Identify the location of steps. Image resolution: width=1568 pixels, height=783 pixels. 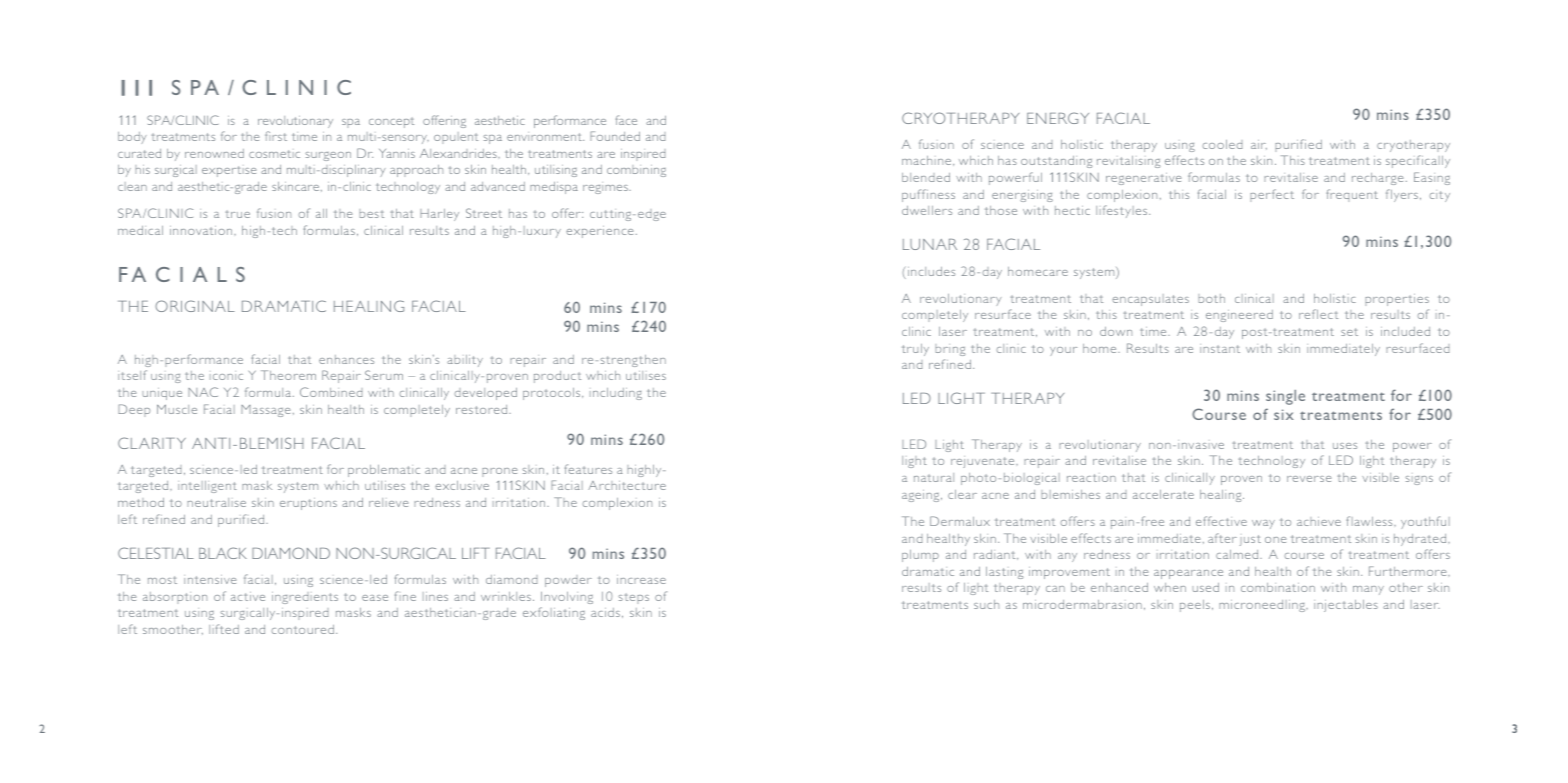
(634, 598).
